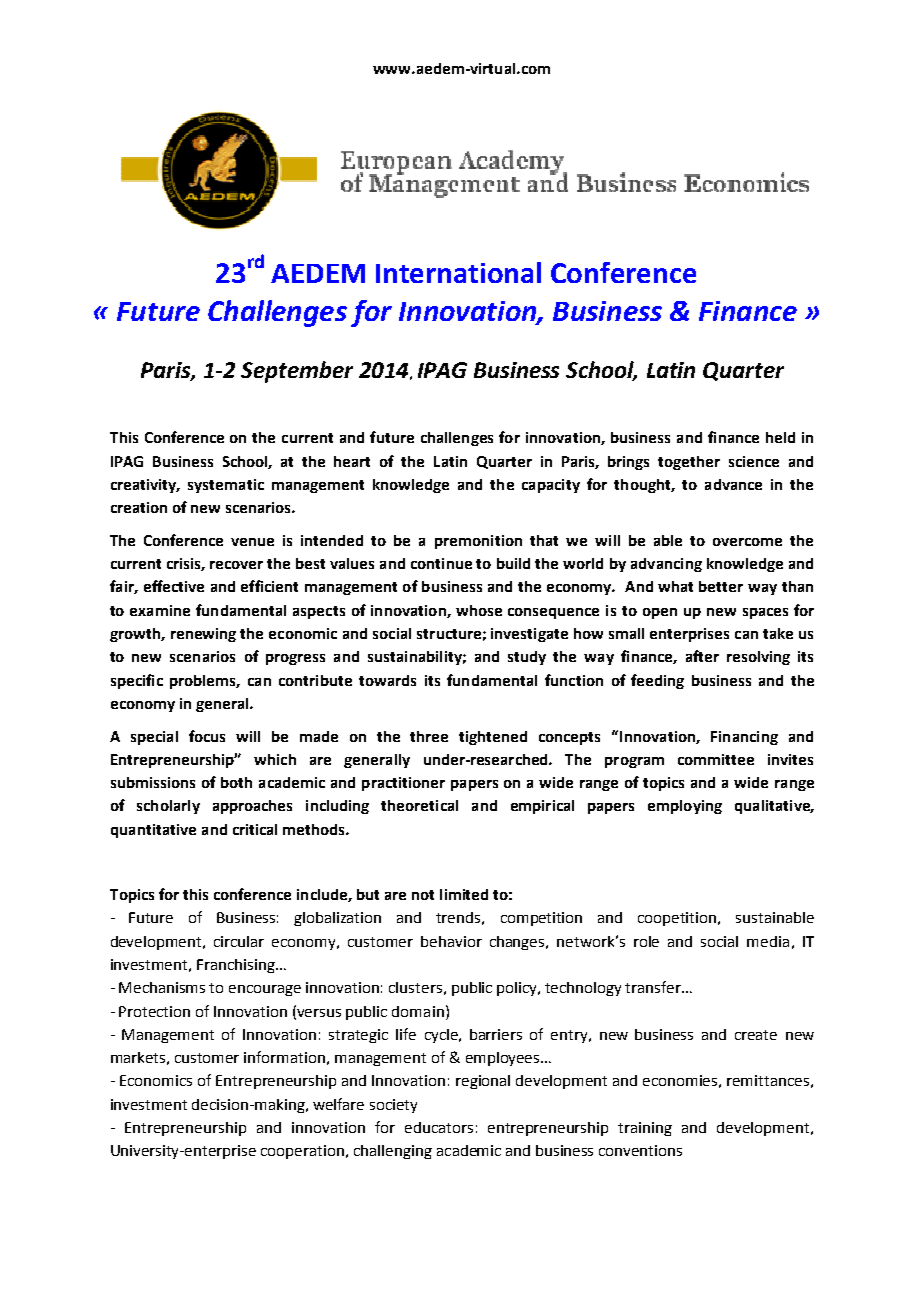 The height and width of the screenshot is (1308, 924). Describe the element at coordinates (768, 941) in the screenshot. I see `media` at that location.
